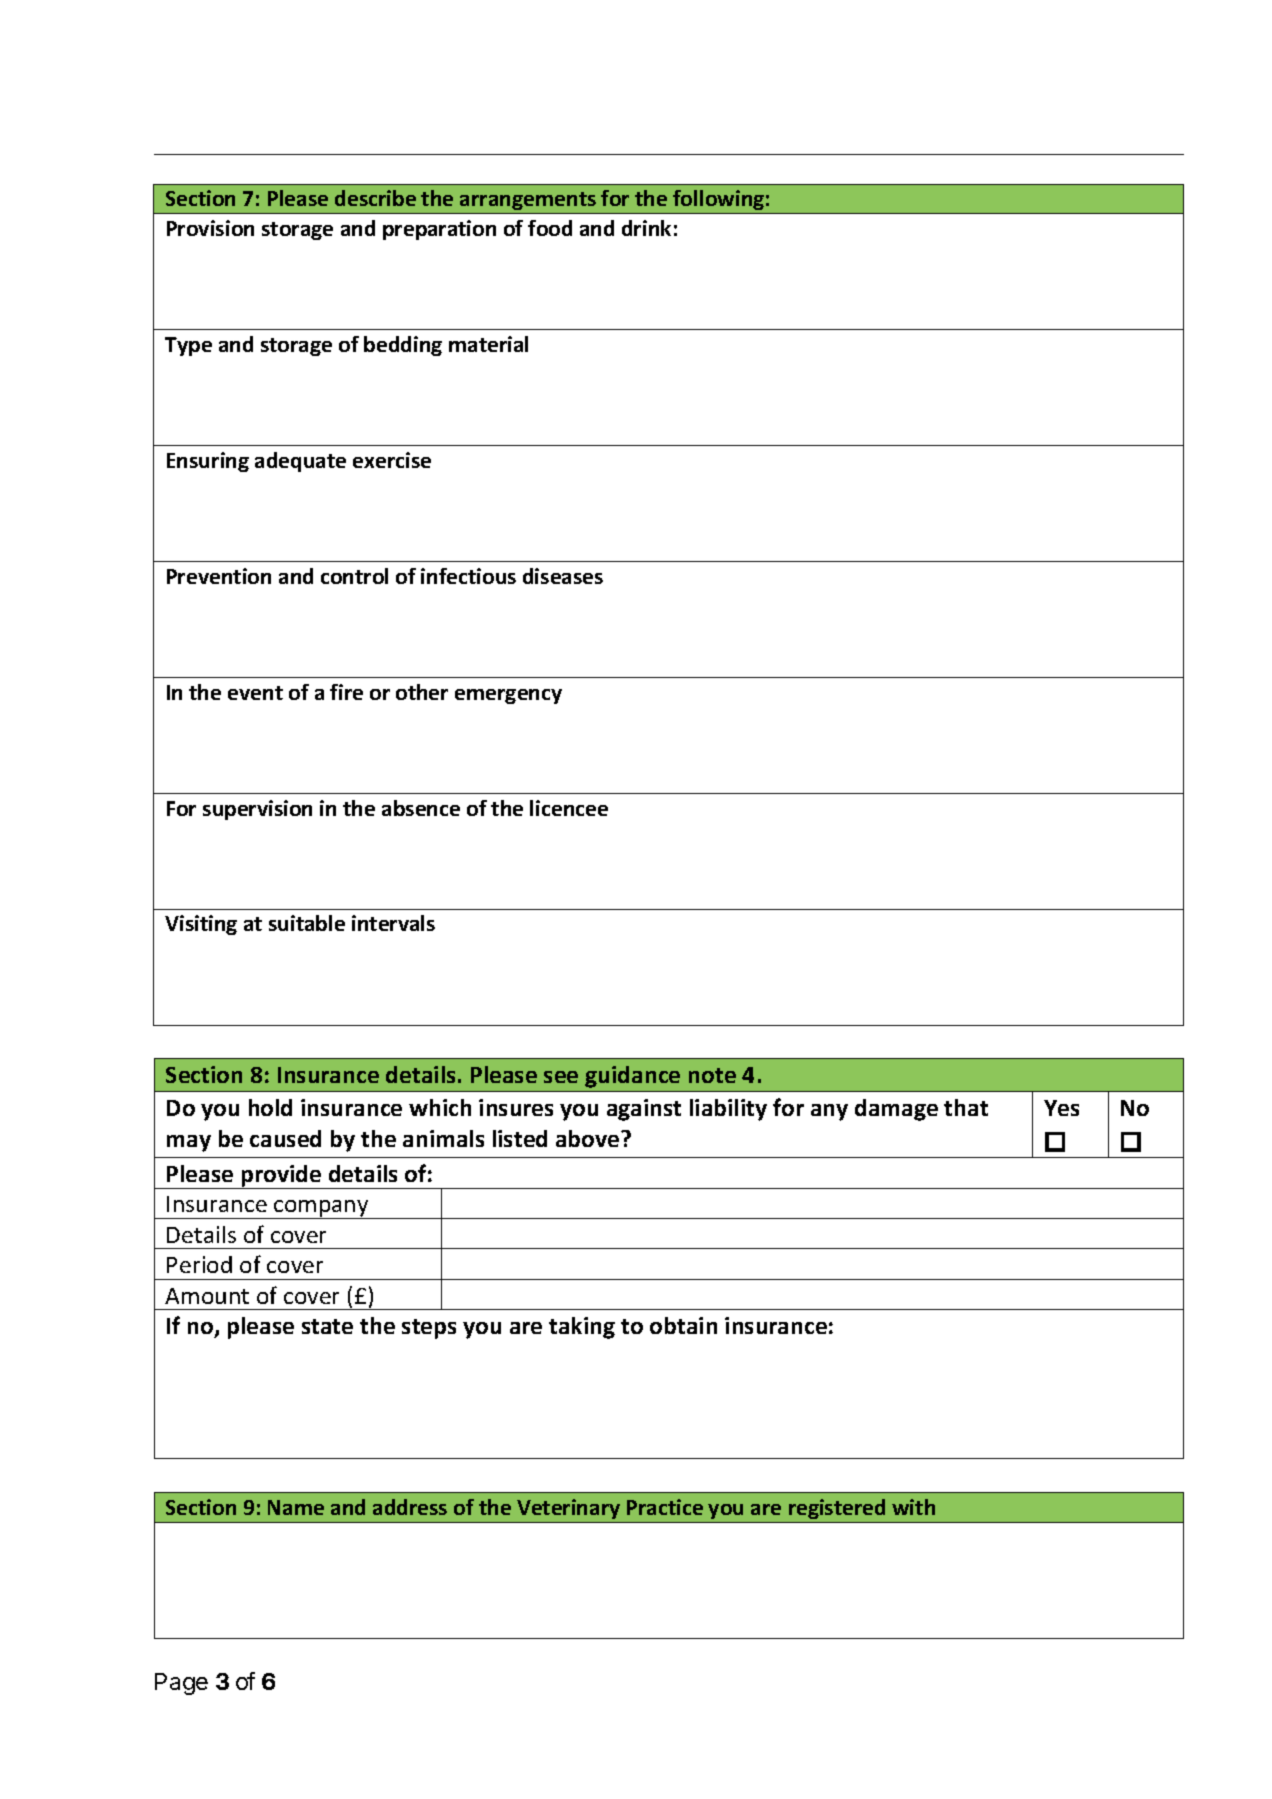 Image resolution: width=1272 pixels, height=1799 pixels. I want to click on Page, so click(181, 1684).
